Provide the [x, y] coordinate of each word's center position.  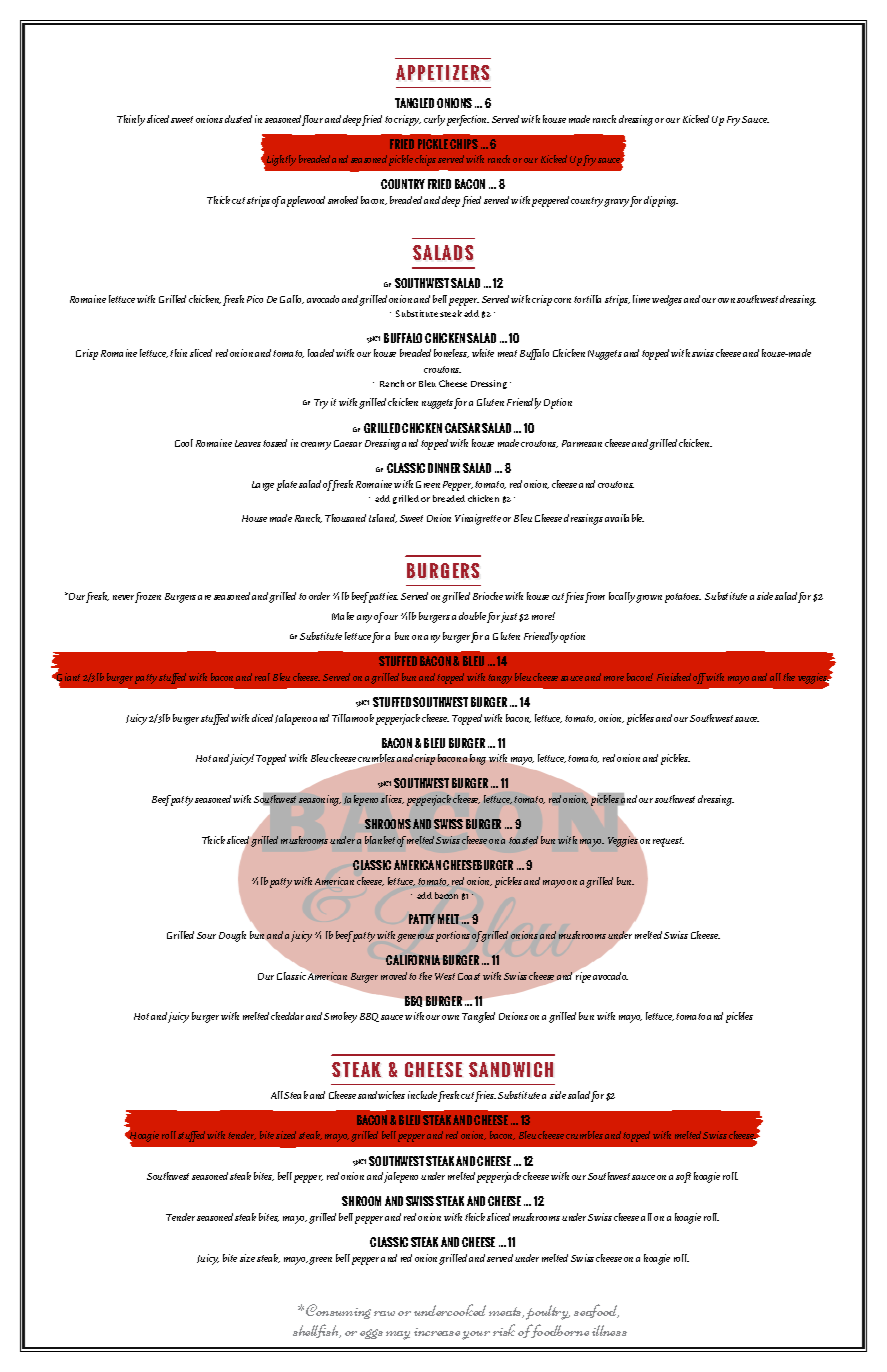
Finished [674, 677]
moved [394, 976]
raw [384, 1313]
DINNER [444, 468]
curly [434, 120]
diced [262, 718]
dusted [238, 119]
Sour [206, 935]
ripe [582, 976]
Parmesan [582, 443]
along [474, 759]
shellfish [317, 1331]
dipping [661, 201]
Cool [184, 443]
